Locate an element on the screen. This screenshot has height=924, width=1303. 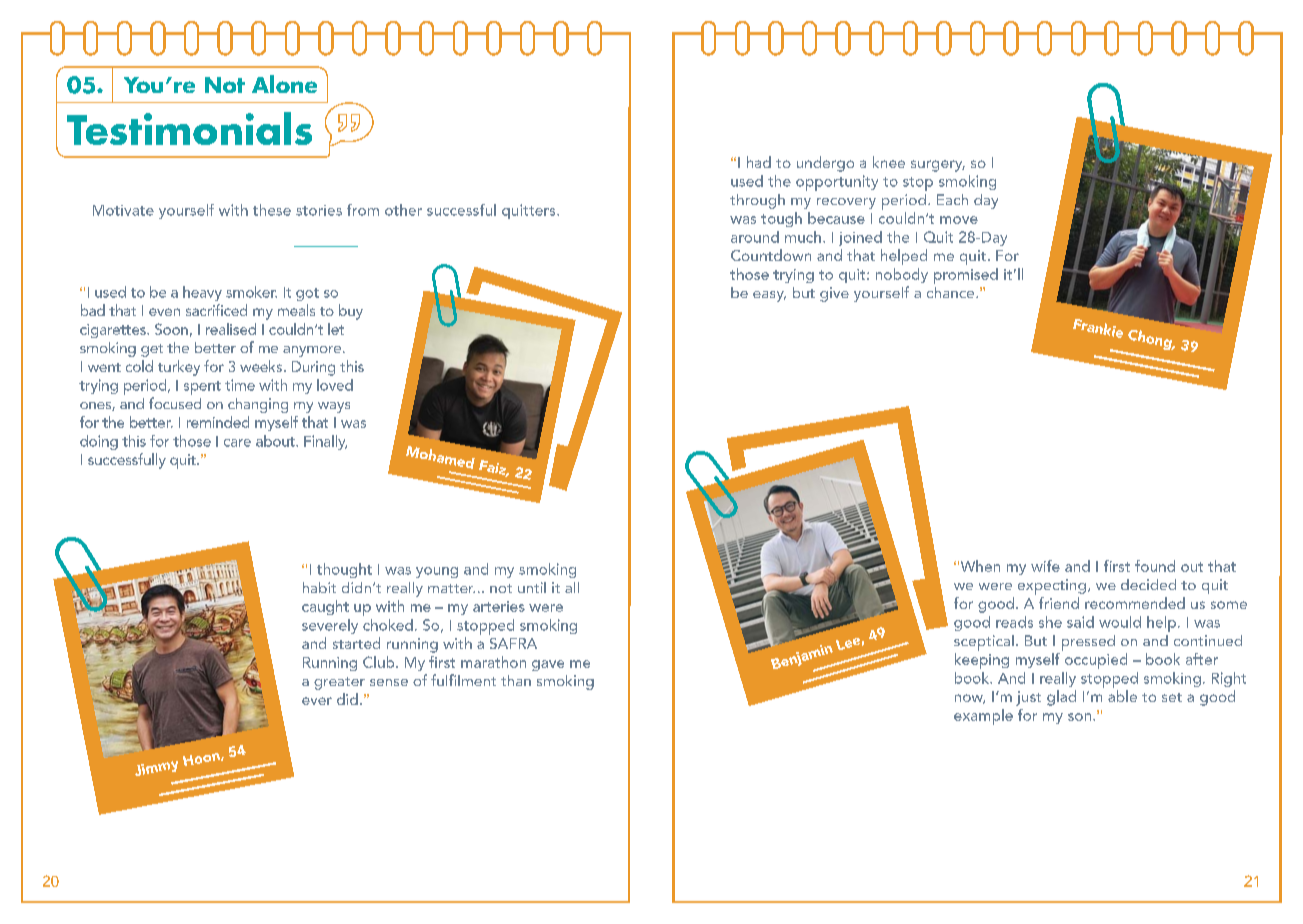
surgery is located at coordinates (938, 166).
